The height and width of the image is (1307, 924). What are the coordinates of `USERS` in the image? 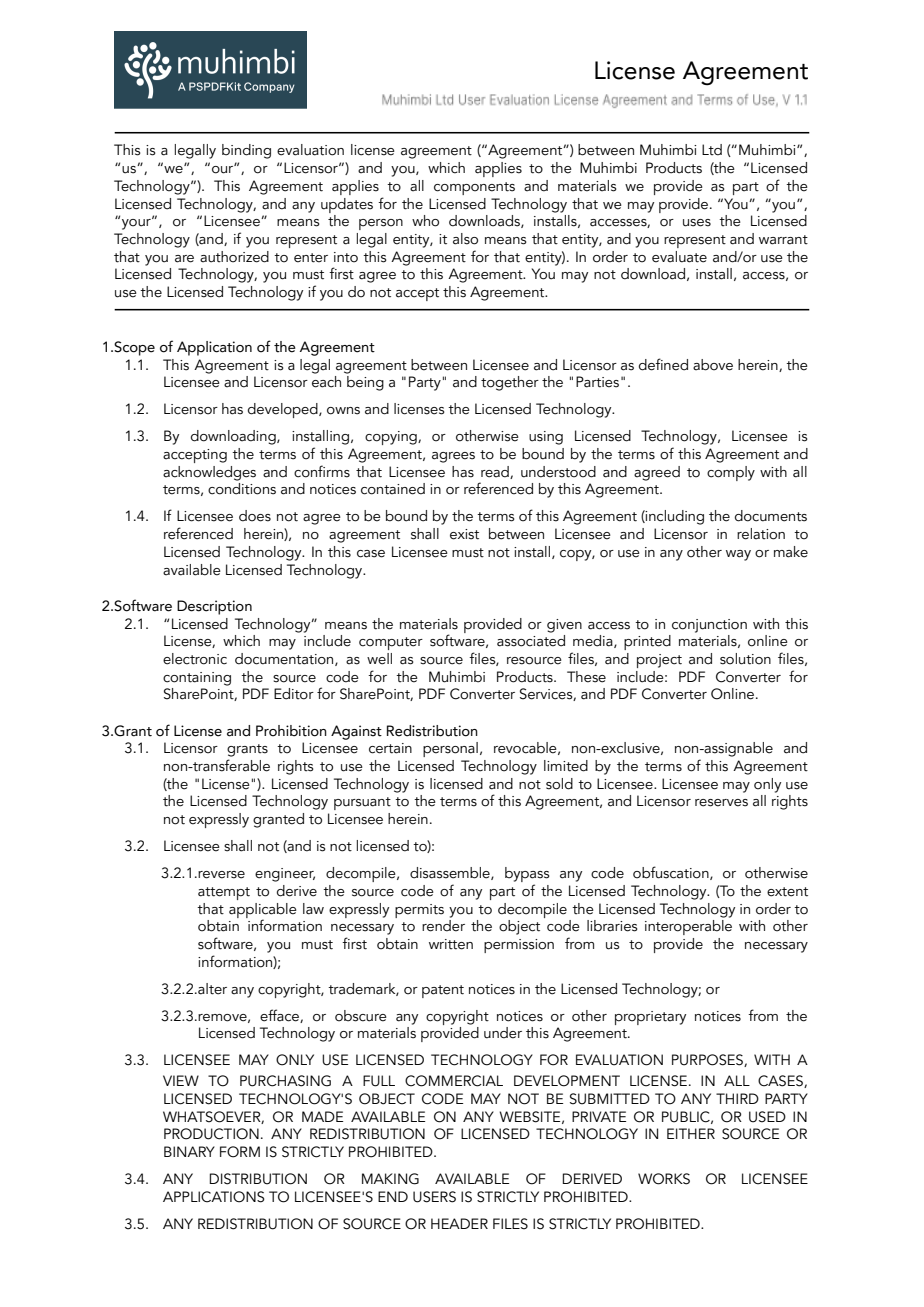 It's located at (434, 1197).
